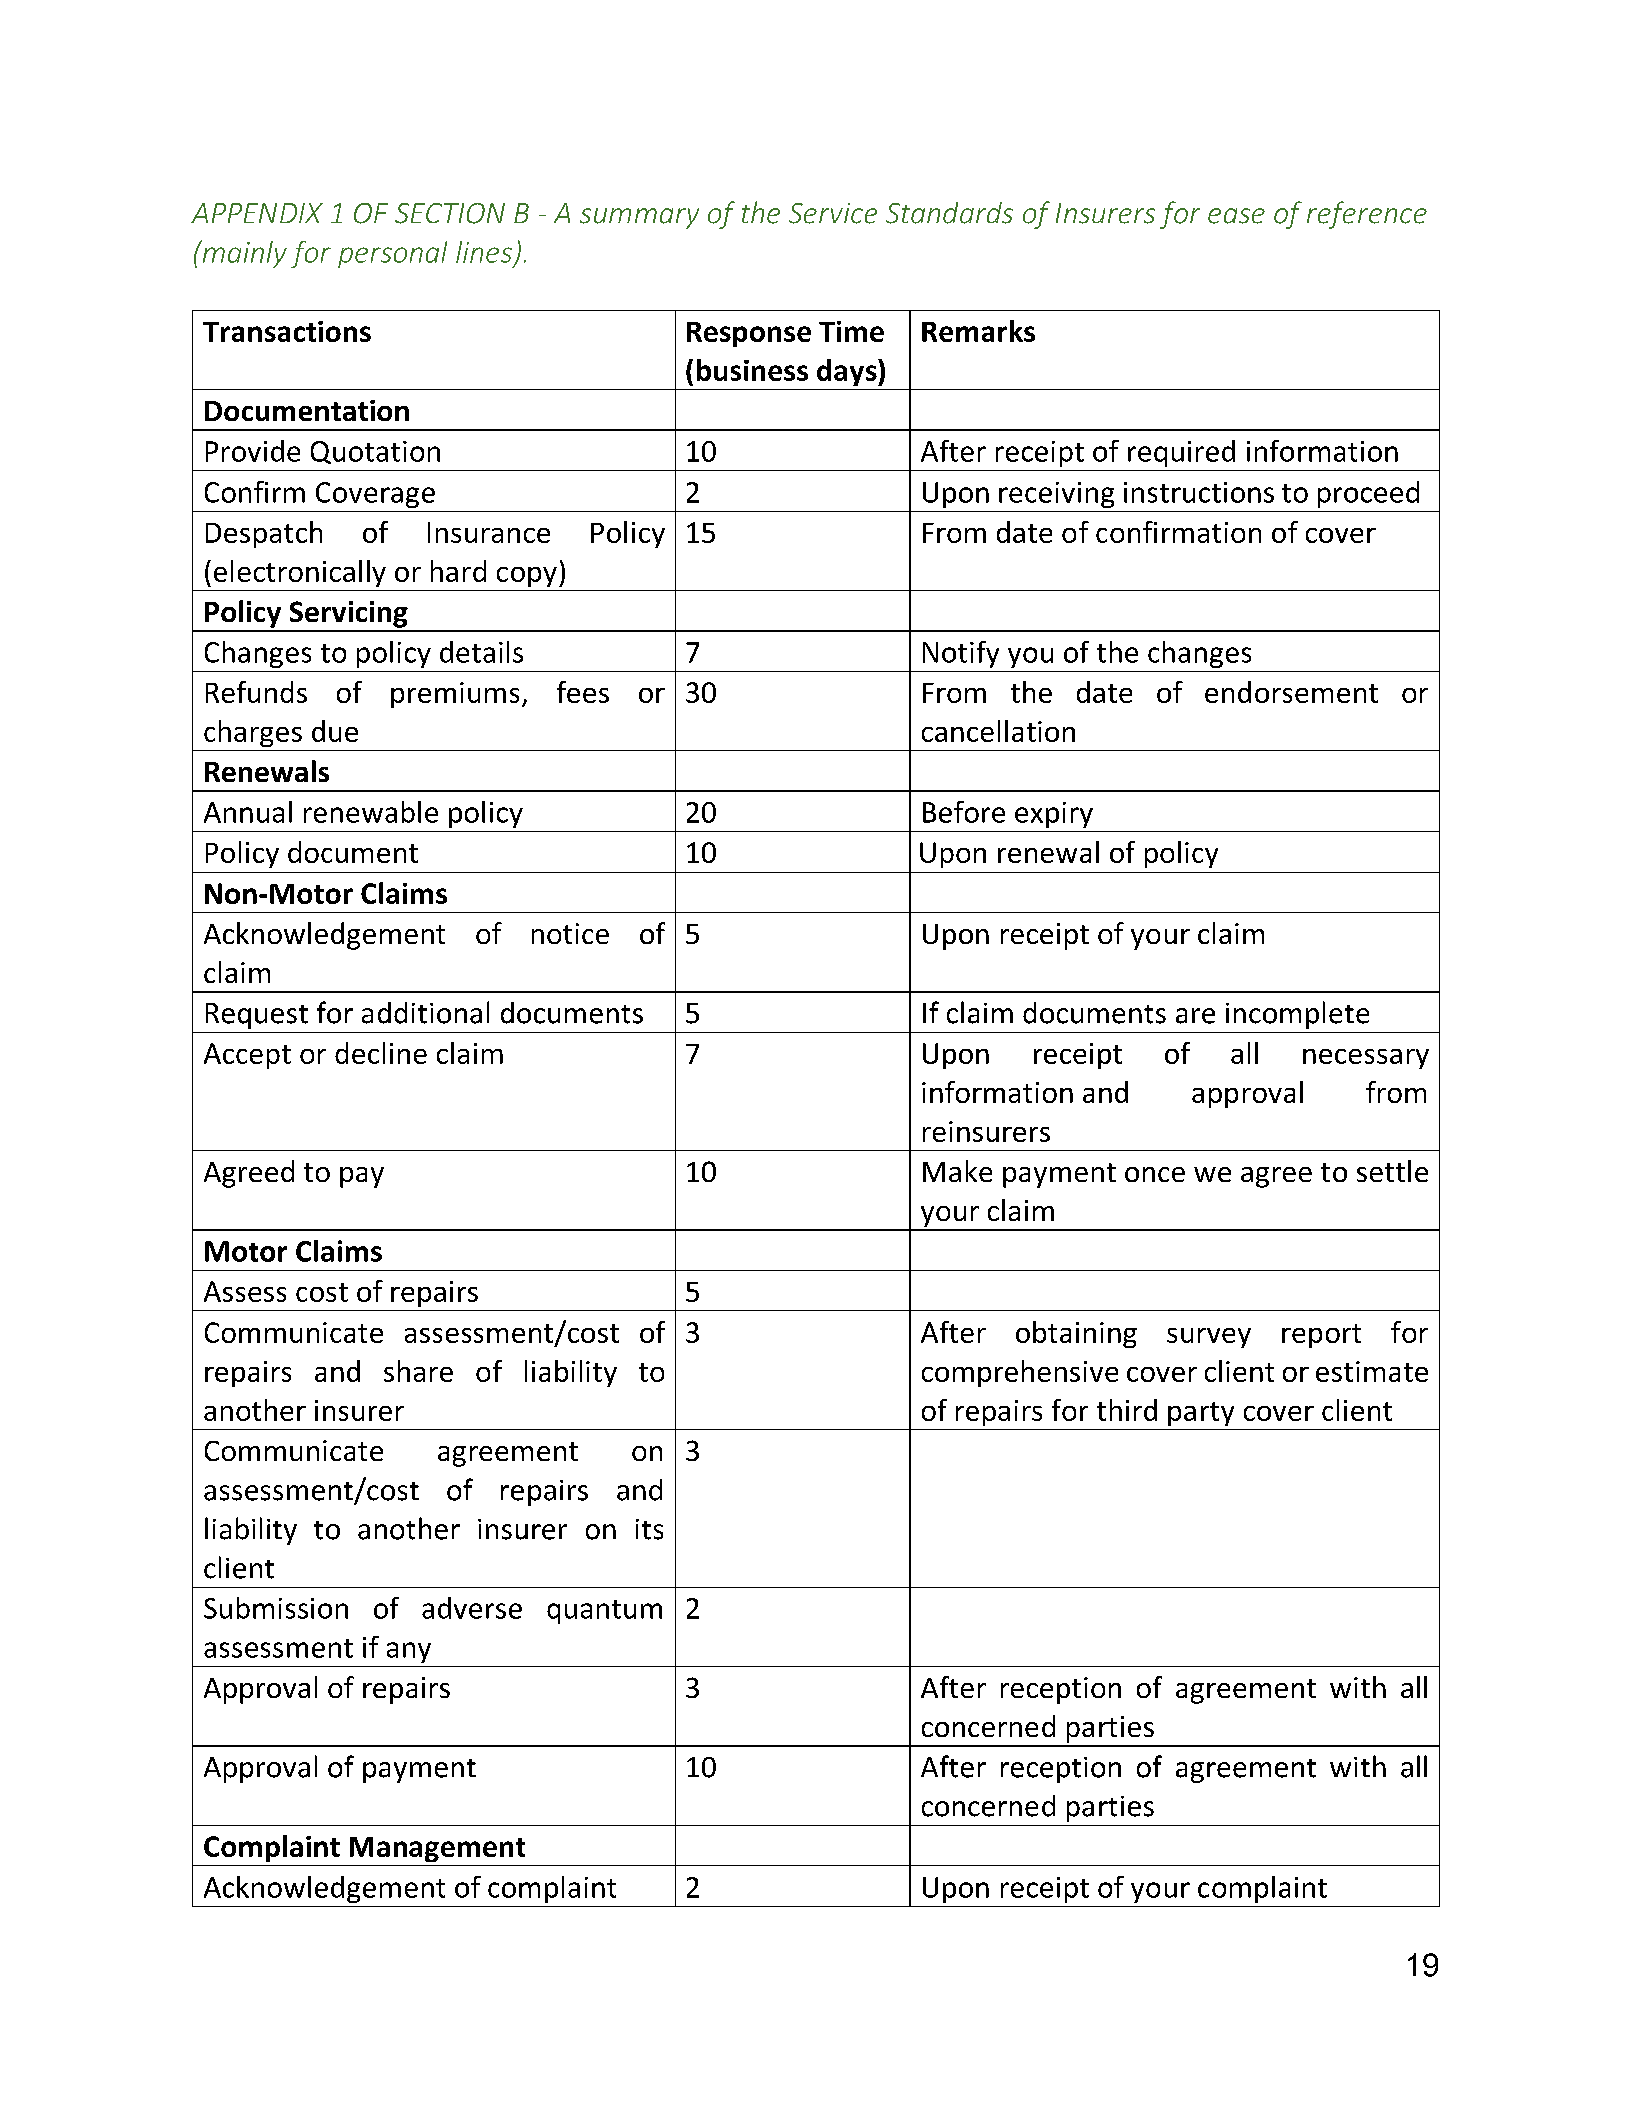 Image resolution: width=1632 pixels, height=2112 pixels. What do you see at coordinates (961, 654) in the screenshot?
I see `Notify` at bounding box center [961, 654].
